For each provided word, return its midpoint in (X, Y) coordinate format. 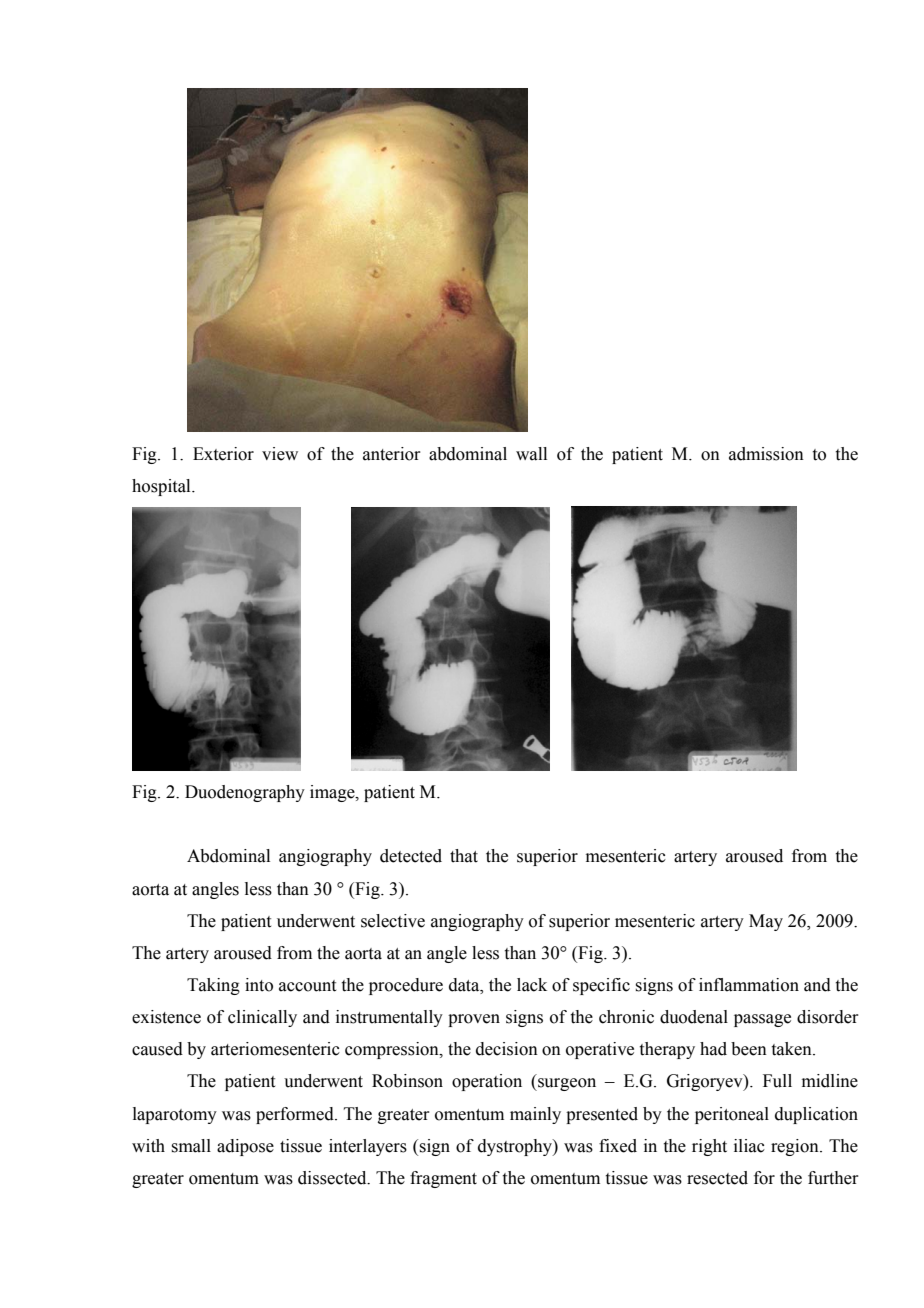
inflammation (749, 985)
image (333, 793)
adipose (245, 1147)
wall (531, 454)
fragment (443, 1179)
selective (393, 921)
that (464, 856)
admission (766, 454)
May (766, 922)
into (259, 985)
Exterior (223, 454)
